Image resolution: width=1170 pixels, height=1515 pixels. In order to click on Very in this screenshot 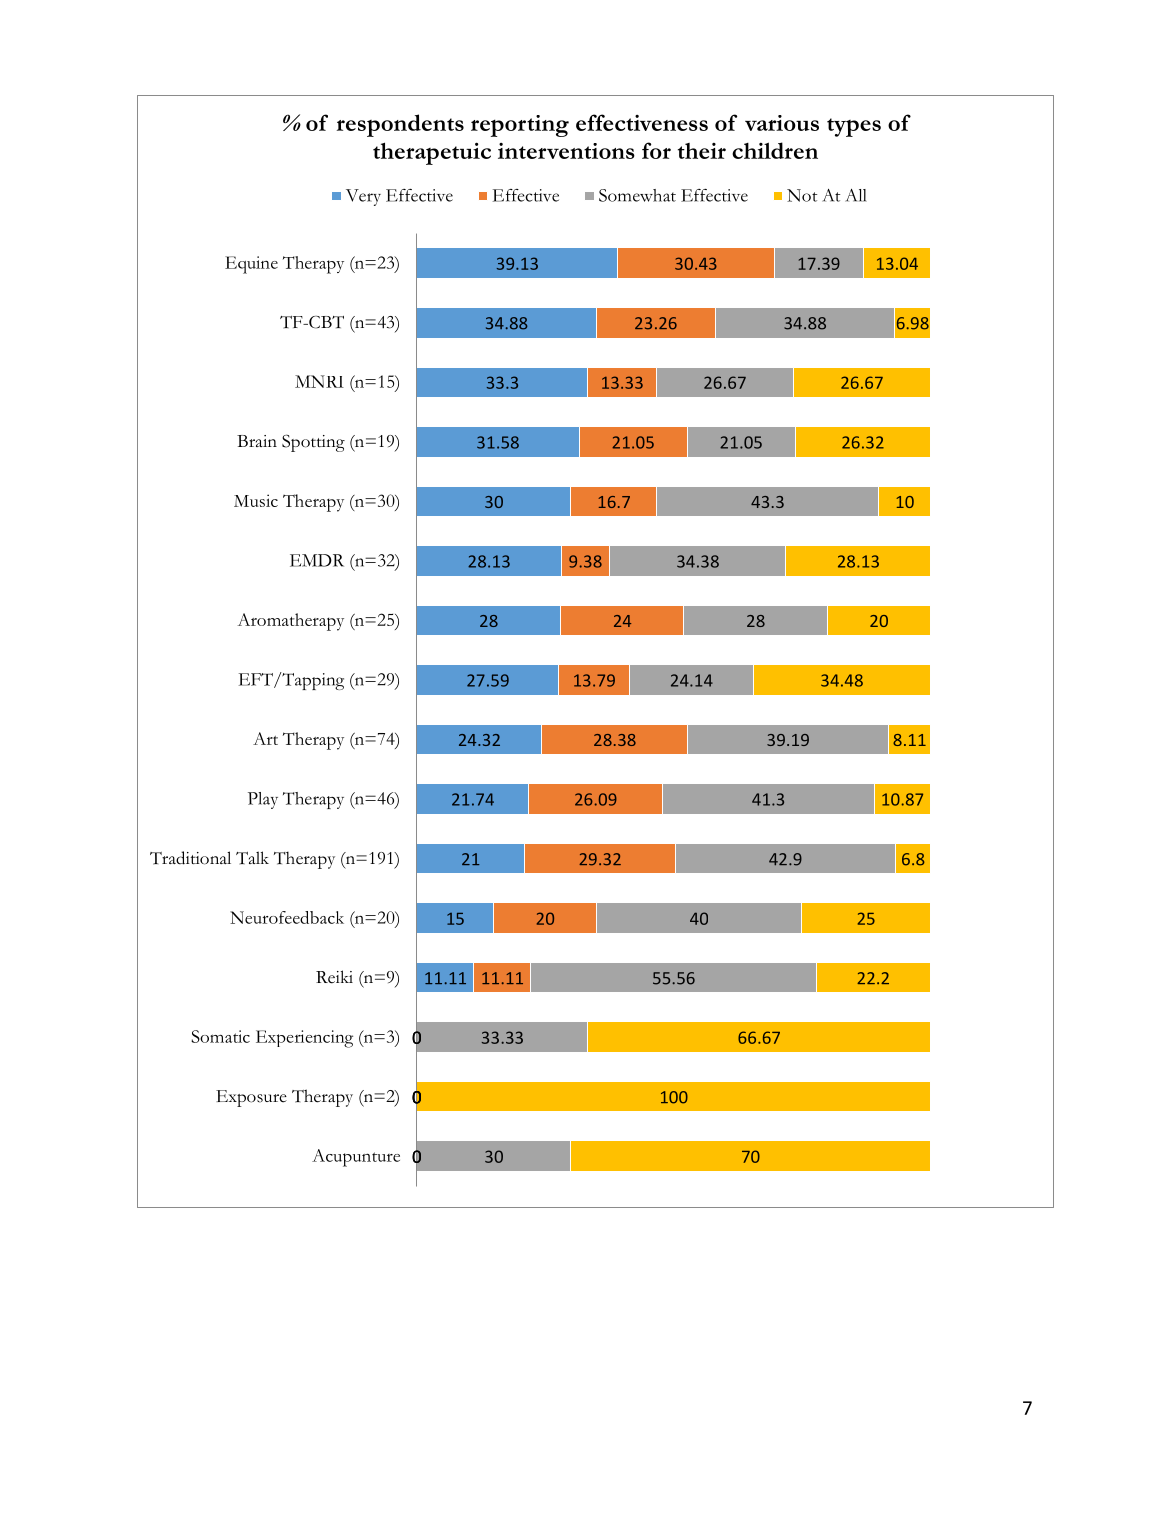, I will do `click(363, 197)`.
